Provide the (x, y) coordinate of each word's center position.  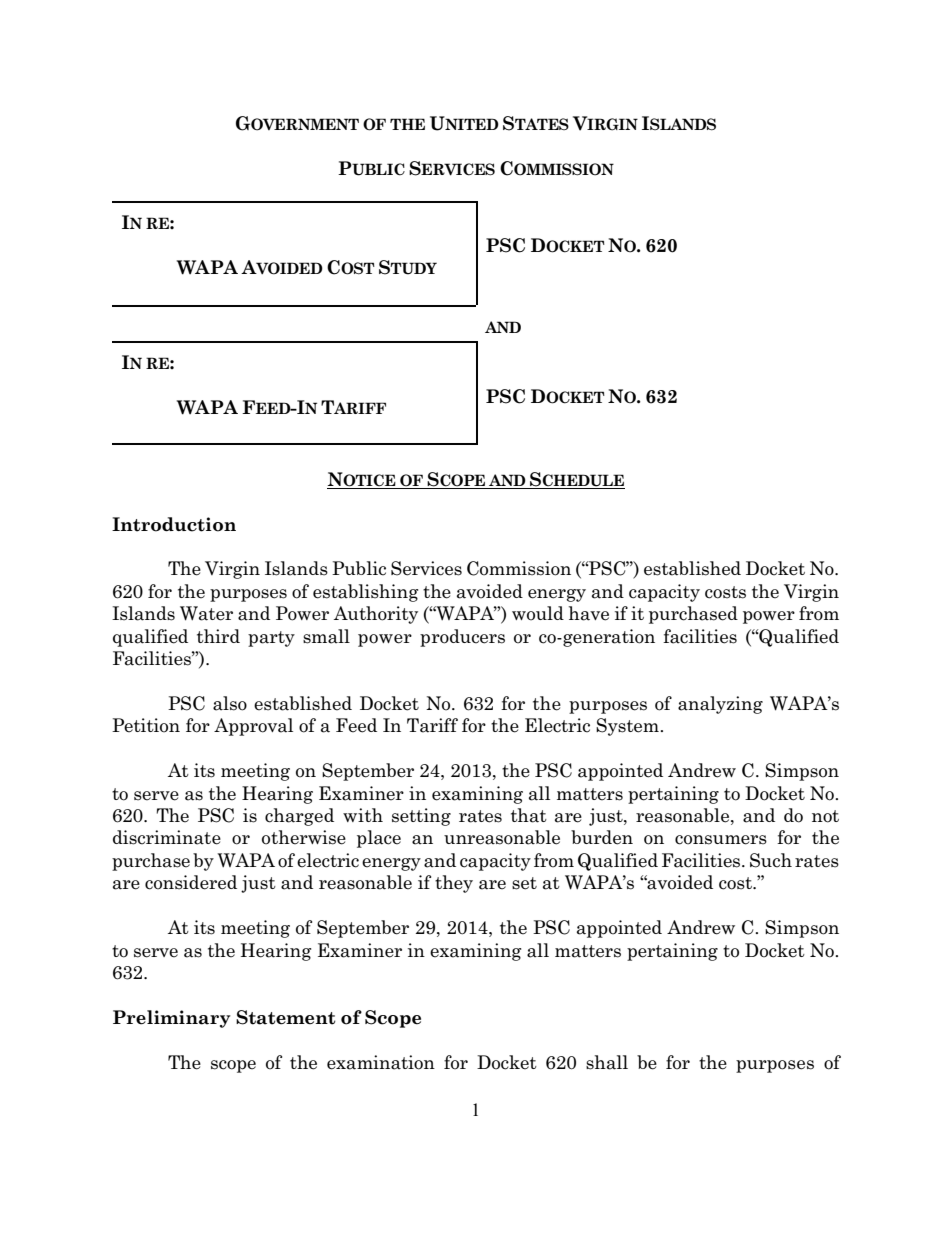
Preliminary (172, 1019)
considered (191, 882)
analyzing (720, 705)
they (454, 884)
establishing (365, 593)
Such (771, 860)
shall (607, 1062)
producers (462, 638)
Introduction (174, 524)
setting (421, 817)
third (218, 636)
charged (299, 817)
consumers (721, 840)
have (589, 613)
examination (381, 1062)
